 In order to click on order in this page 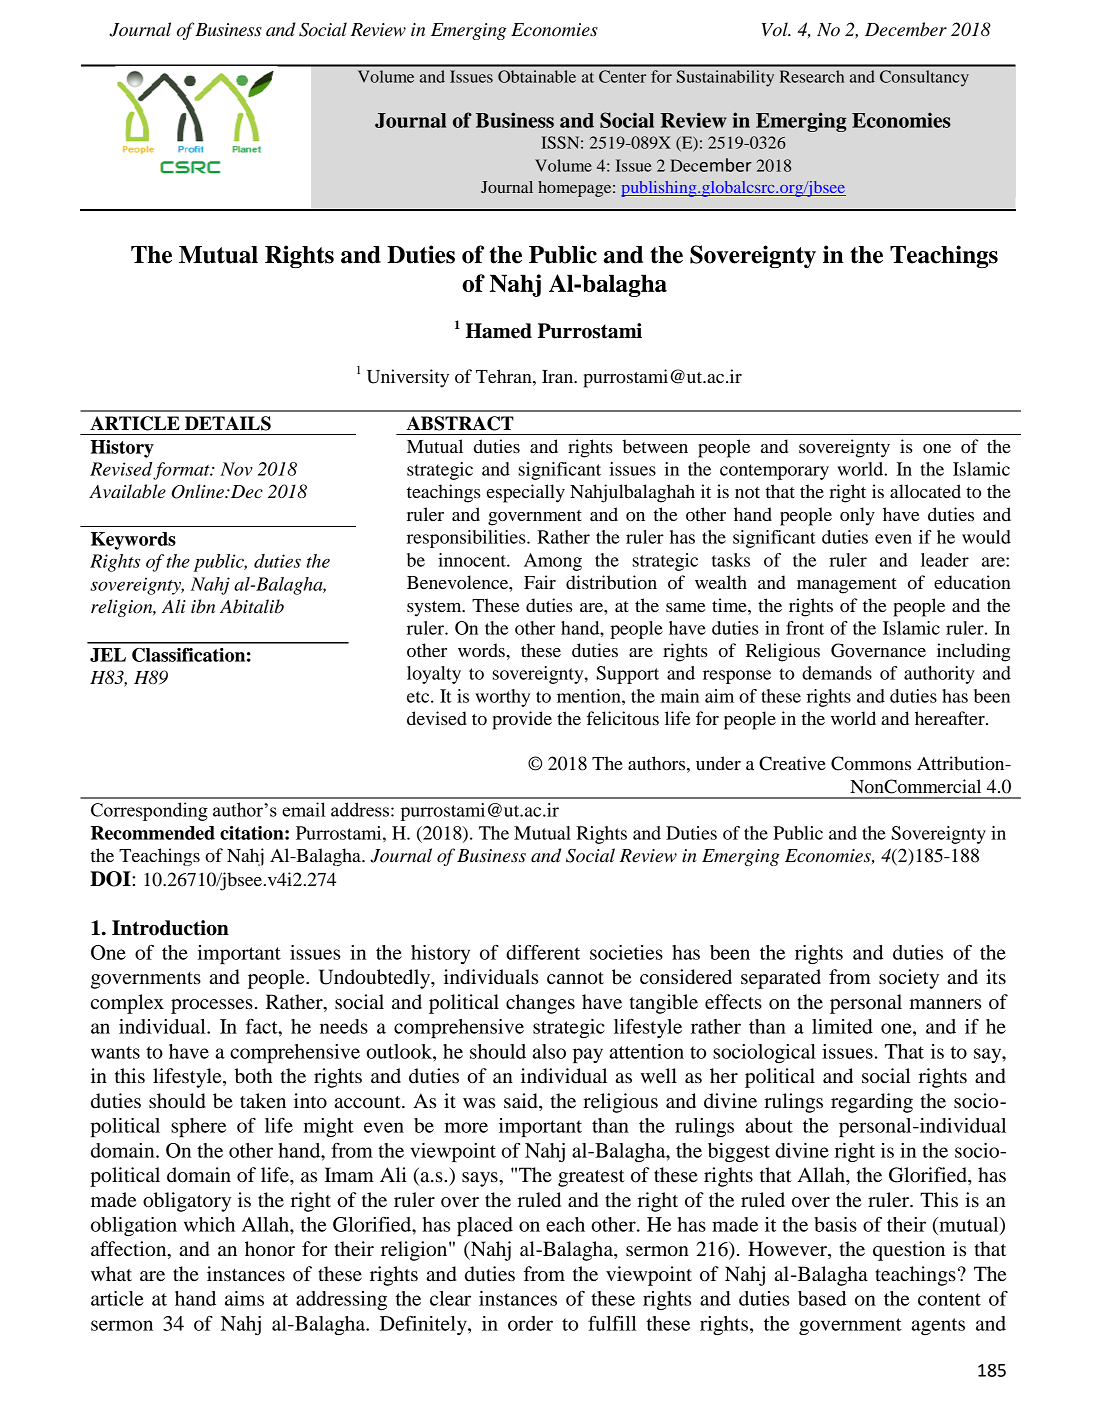, I will do `click(530, 1323)`.
